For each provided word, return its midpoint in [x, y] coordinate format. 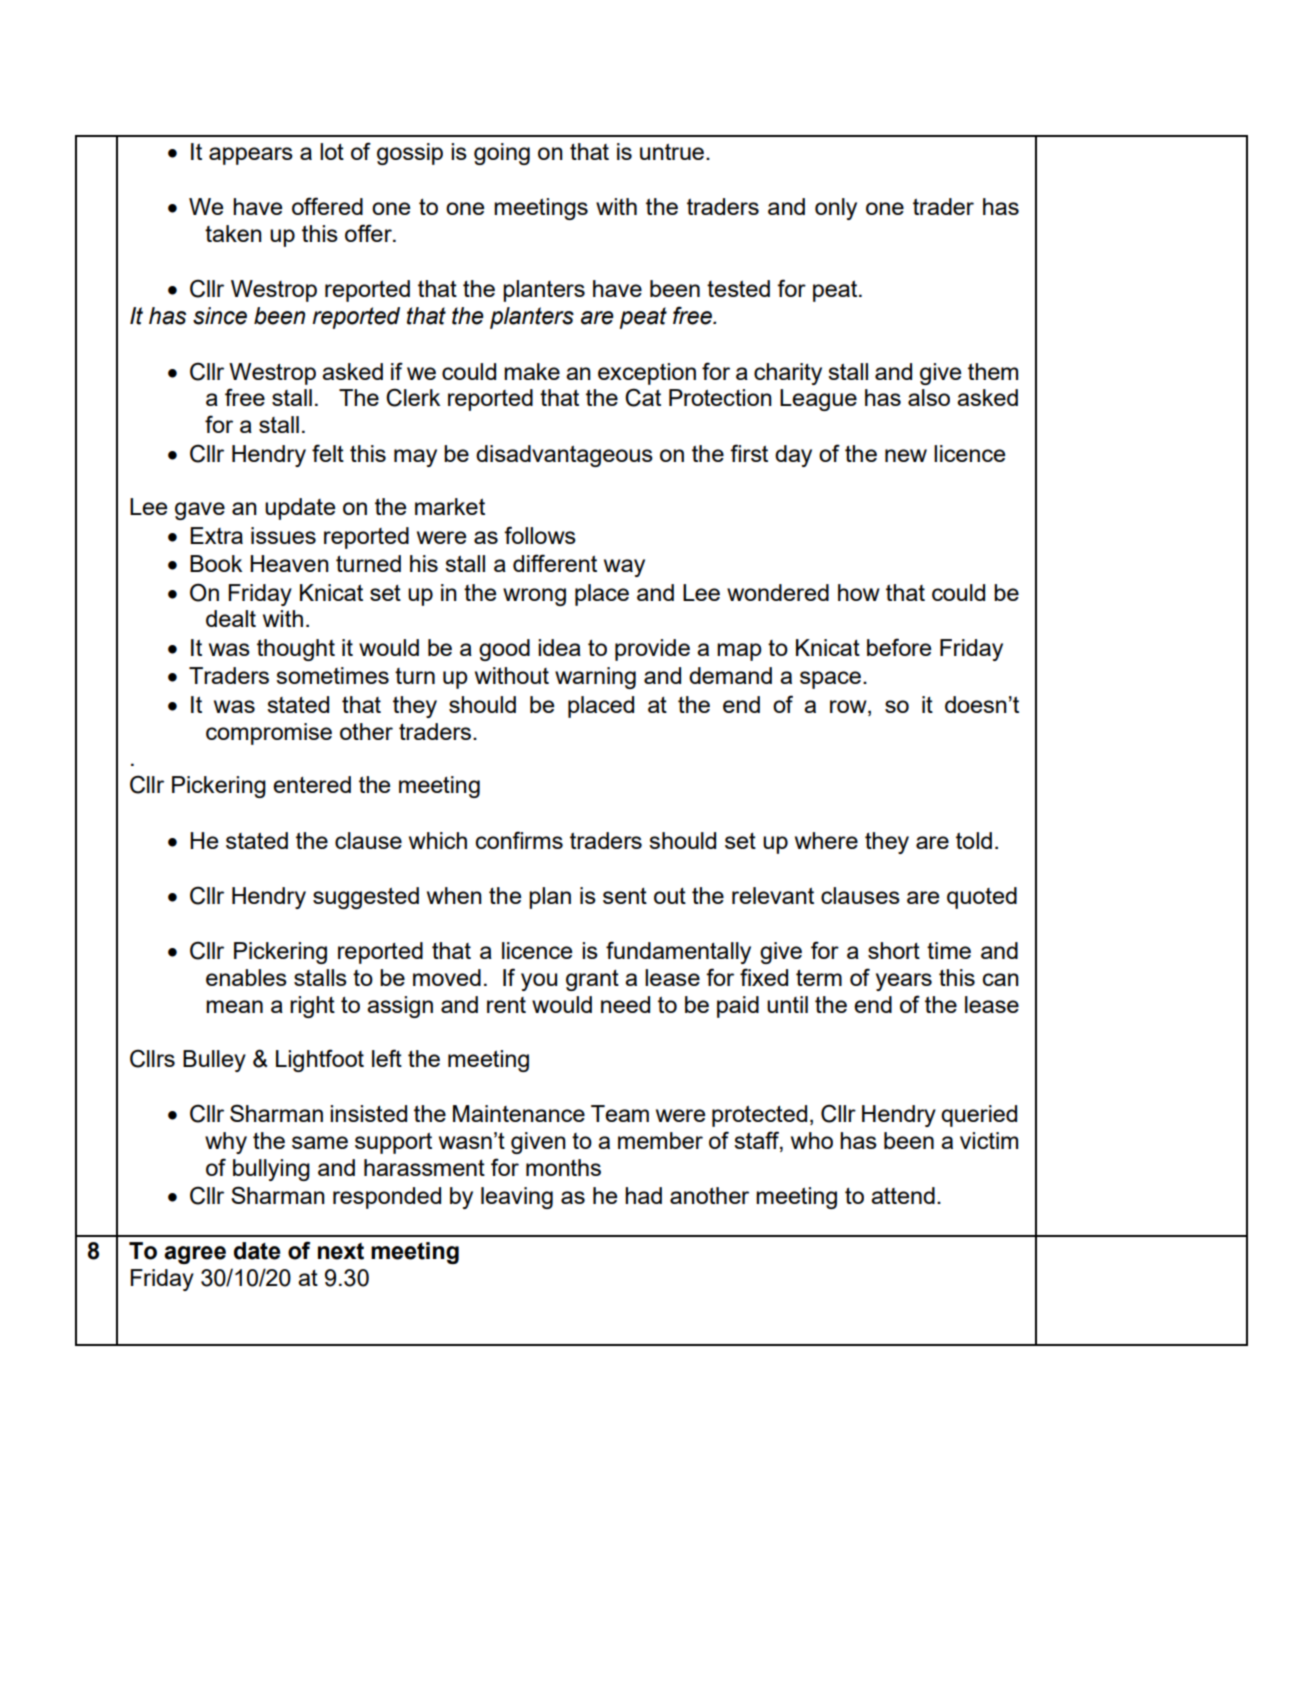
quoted [982, 898]
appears [251, 156]
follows [540, 535]
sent [625, 896]
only [836, 209]
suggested [366, 898]
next [341, 1251]
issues [283, 535]
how [859, 592]
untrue [672, 151]
